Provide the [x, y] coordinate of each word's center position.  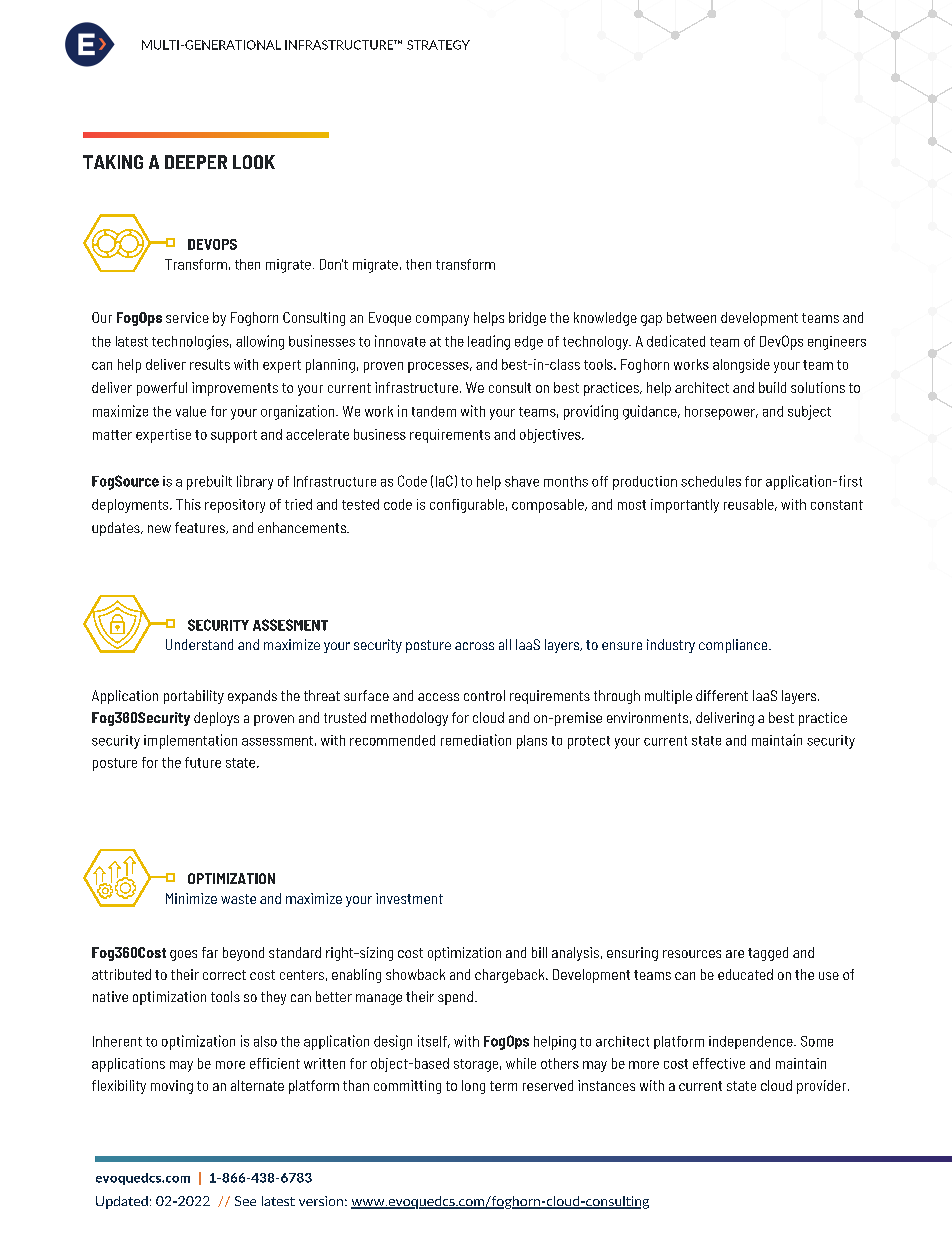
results [210, 364]
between [691, 317]
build [772, 387]
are [735, 954]
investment [409, 898]
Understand [199, 644]
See [245, 1201]
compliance [734, 646]
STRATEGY [438, 45]
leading [489, 342]
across [474, 646]
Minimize [191, 898]
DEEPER [196, 162]
